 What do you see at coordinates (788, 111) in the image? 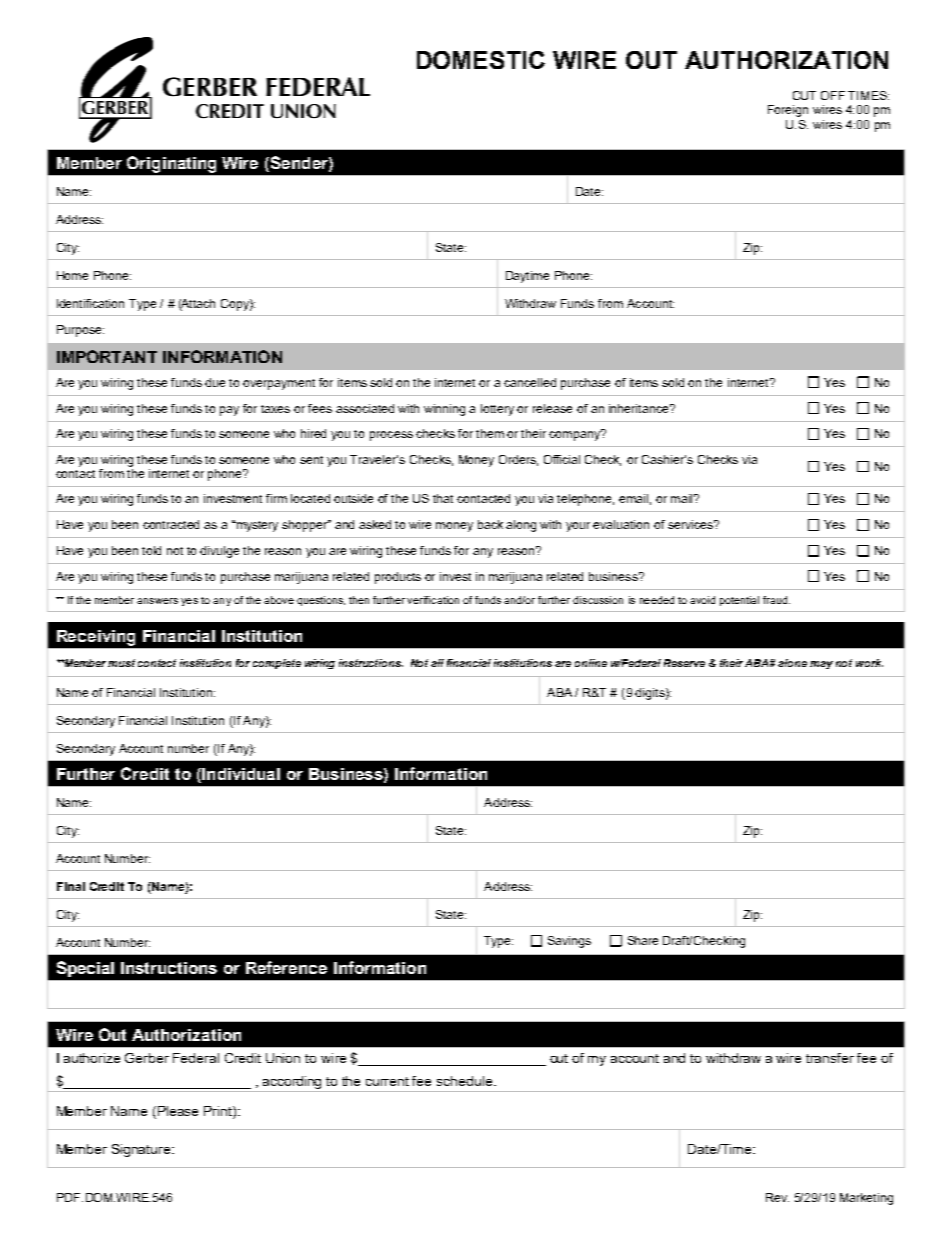
I see `Foreign` at bounding box center [788, 111].
